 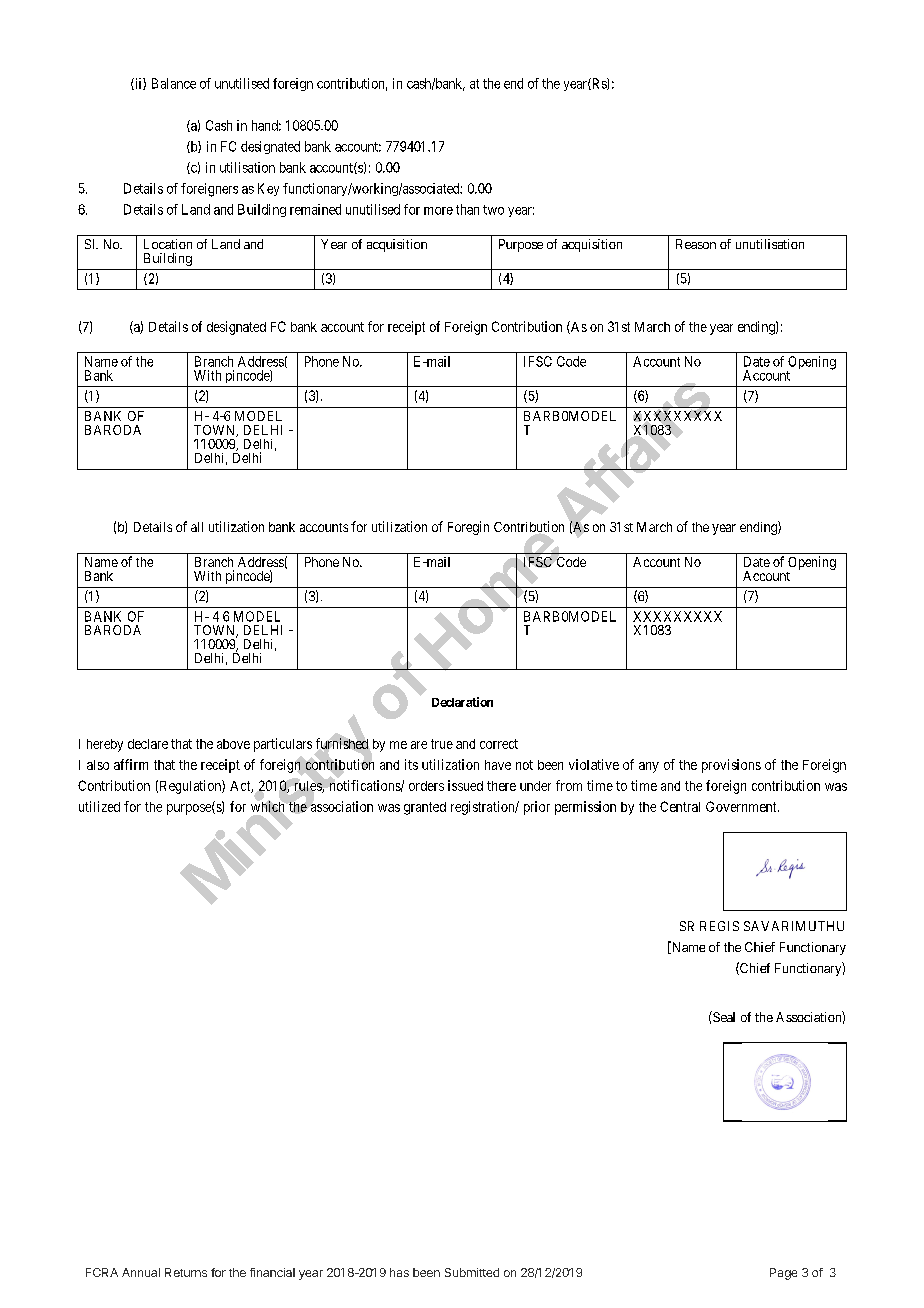 What do you see at coordinates (99, 806) in the document?
I see `utilized` at bounding box center [99, 806].
